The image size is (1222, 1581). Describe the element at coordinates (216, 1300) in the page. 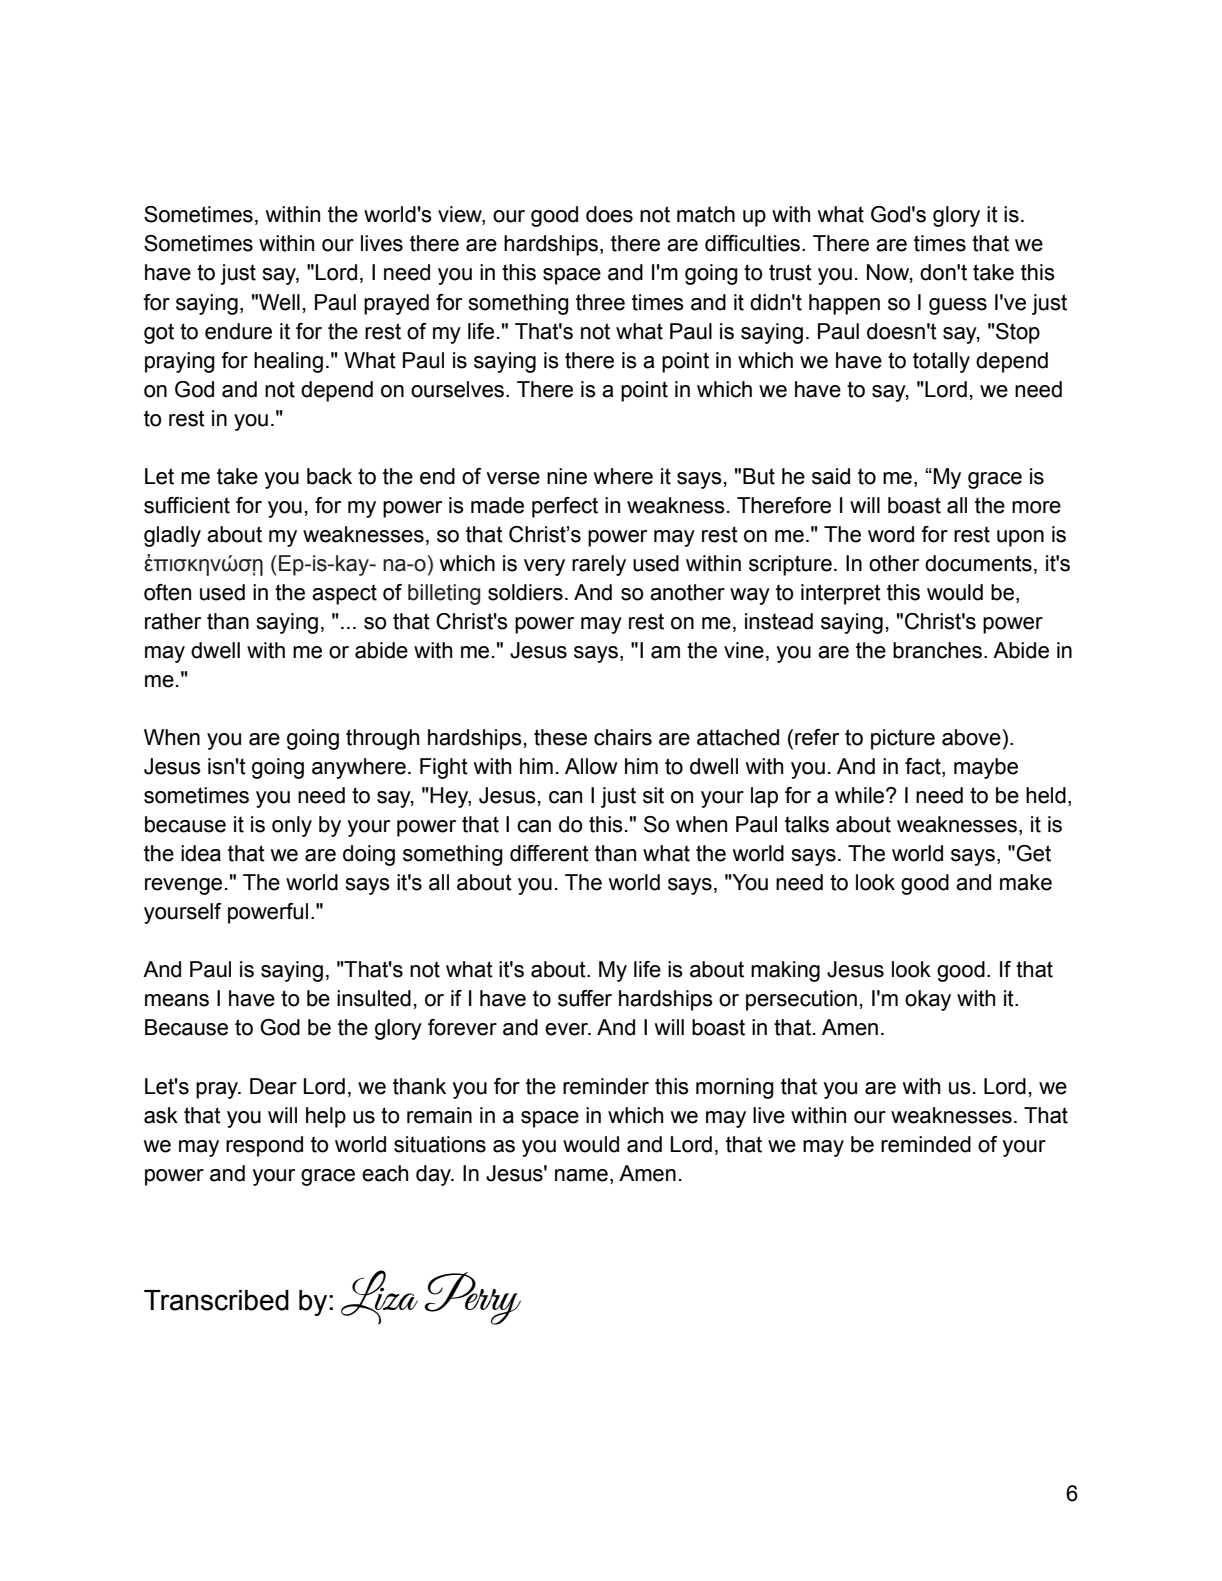

I see `Transcribed` at that location.
